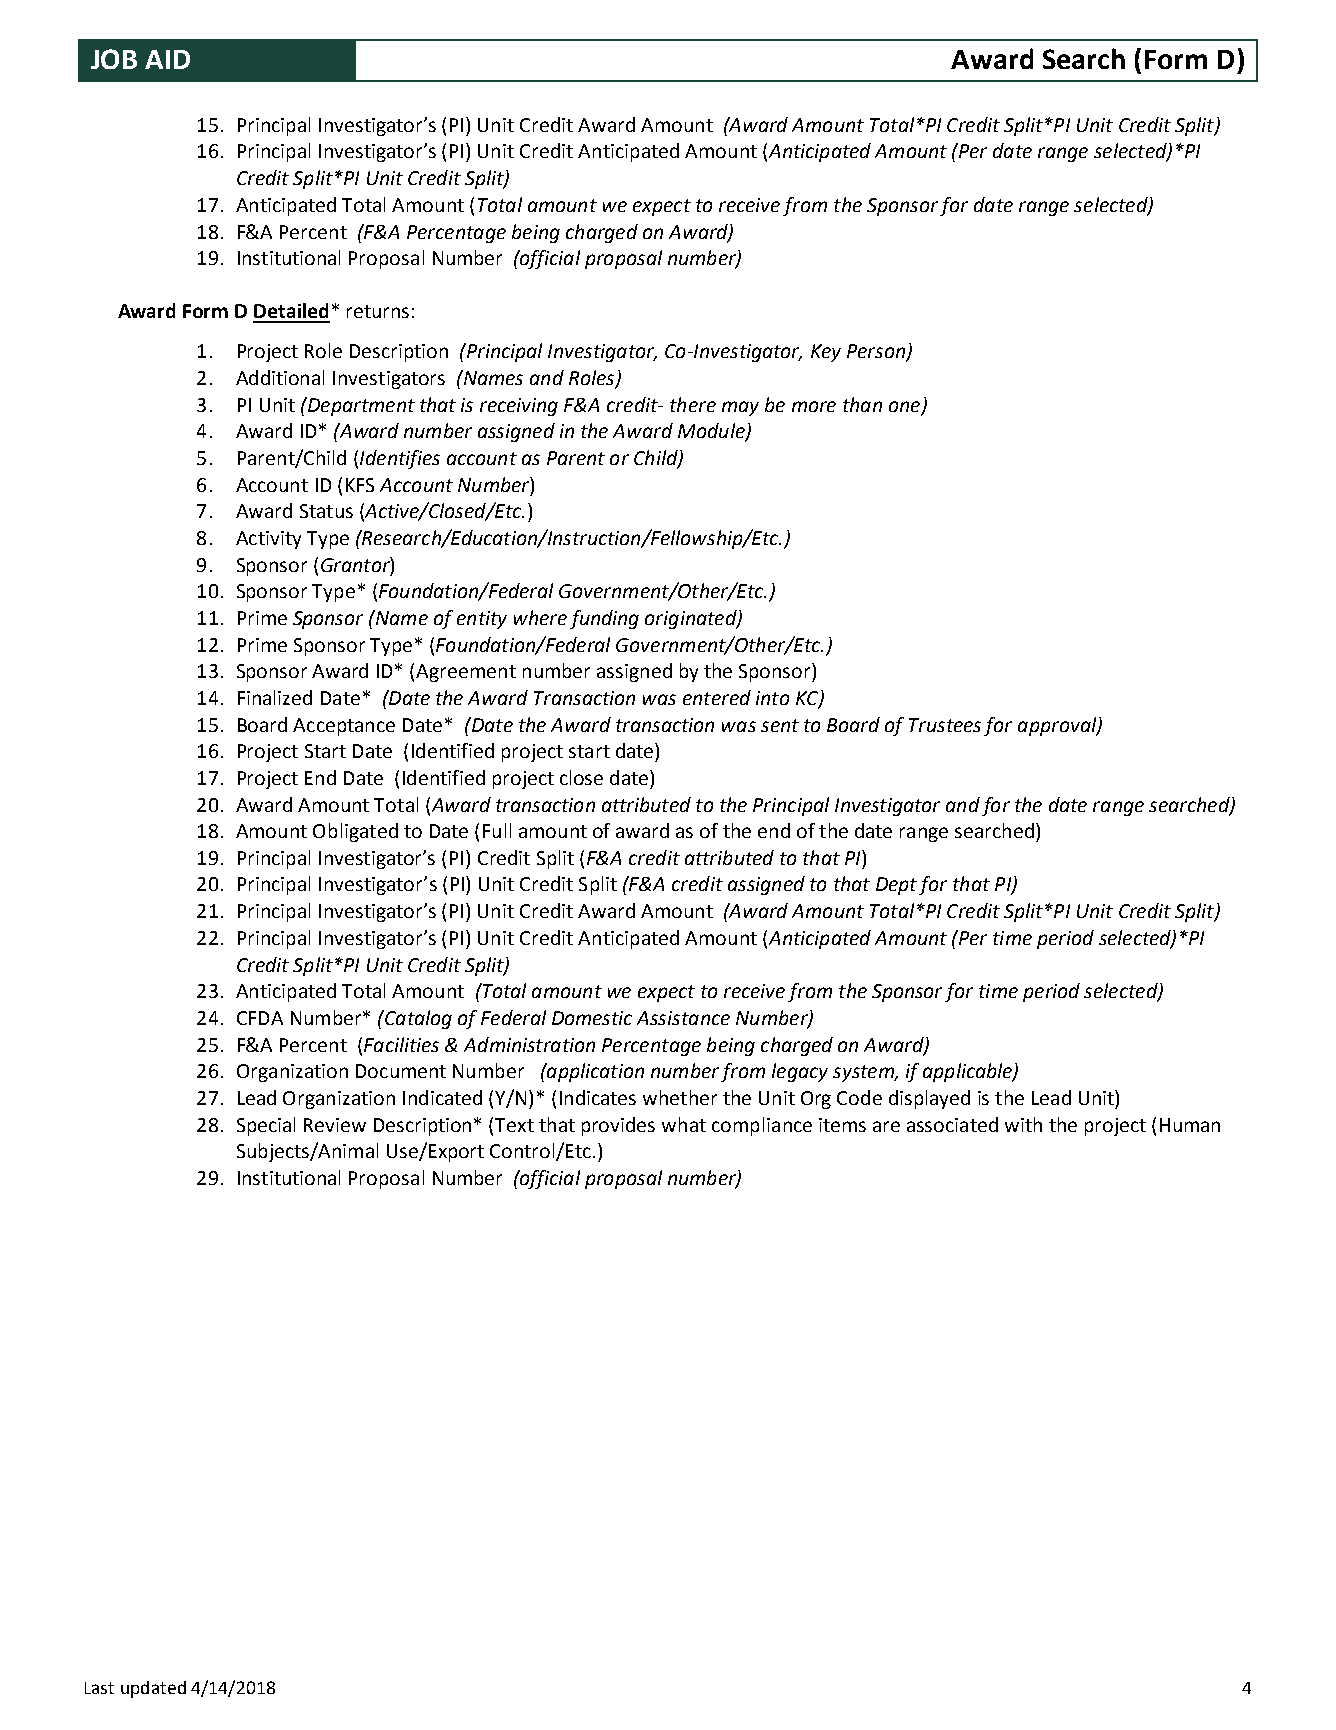 Image resolution: width=1336 pixels, height=1730 pixels. I want to click on Key, so click(826, 353).
